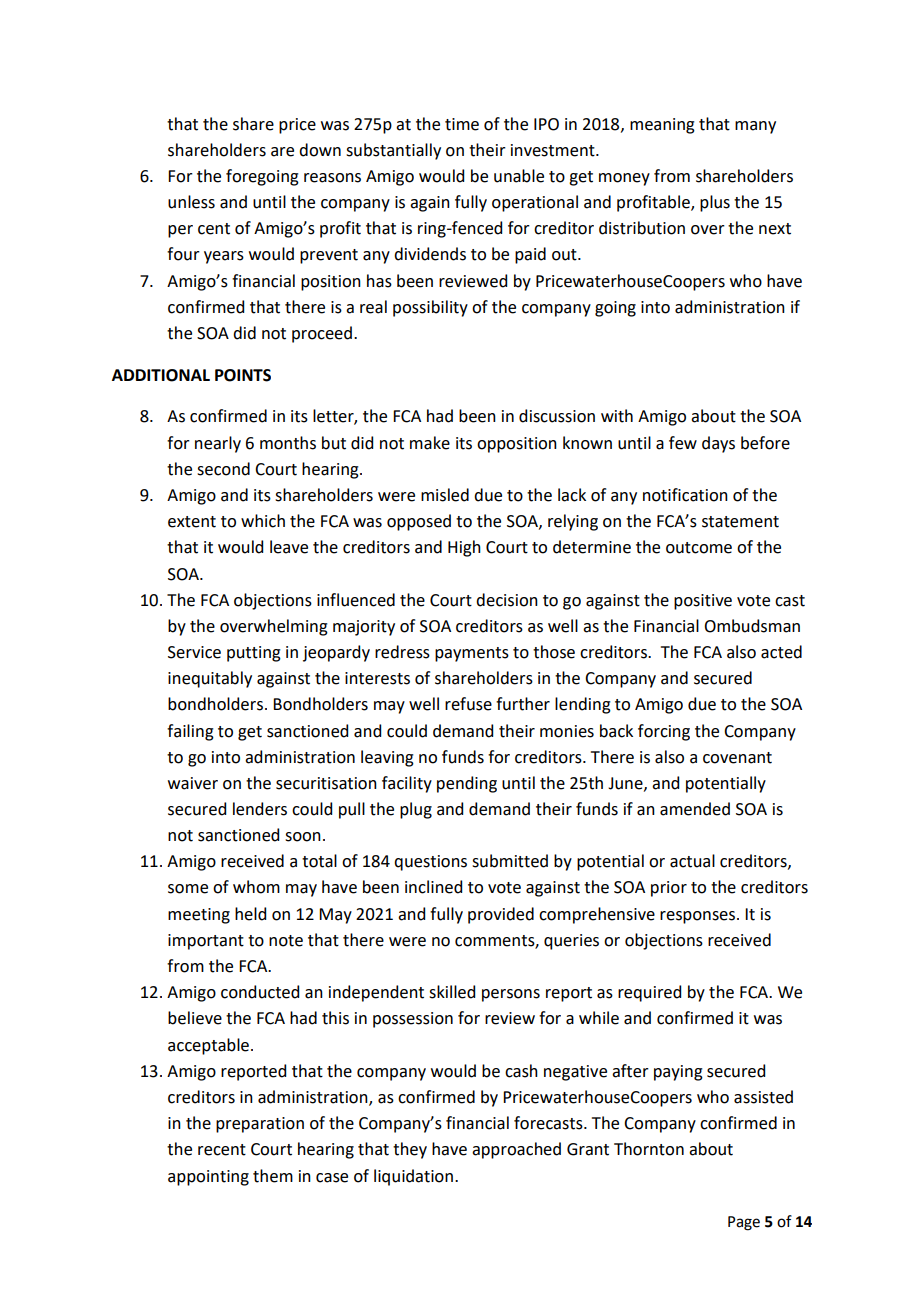  What do you see at coordinates (692, 861) in the page?
I see `actual` at bounding box center [692, 861].
